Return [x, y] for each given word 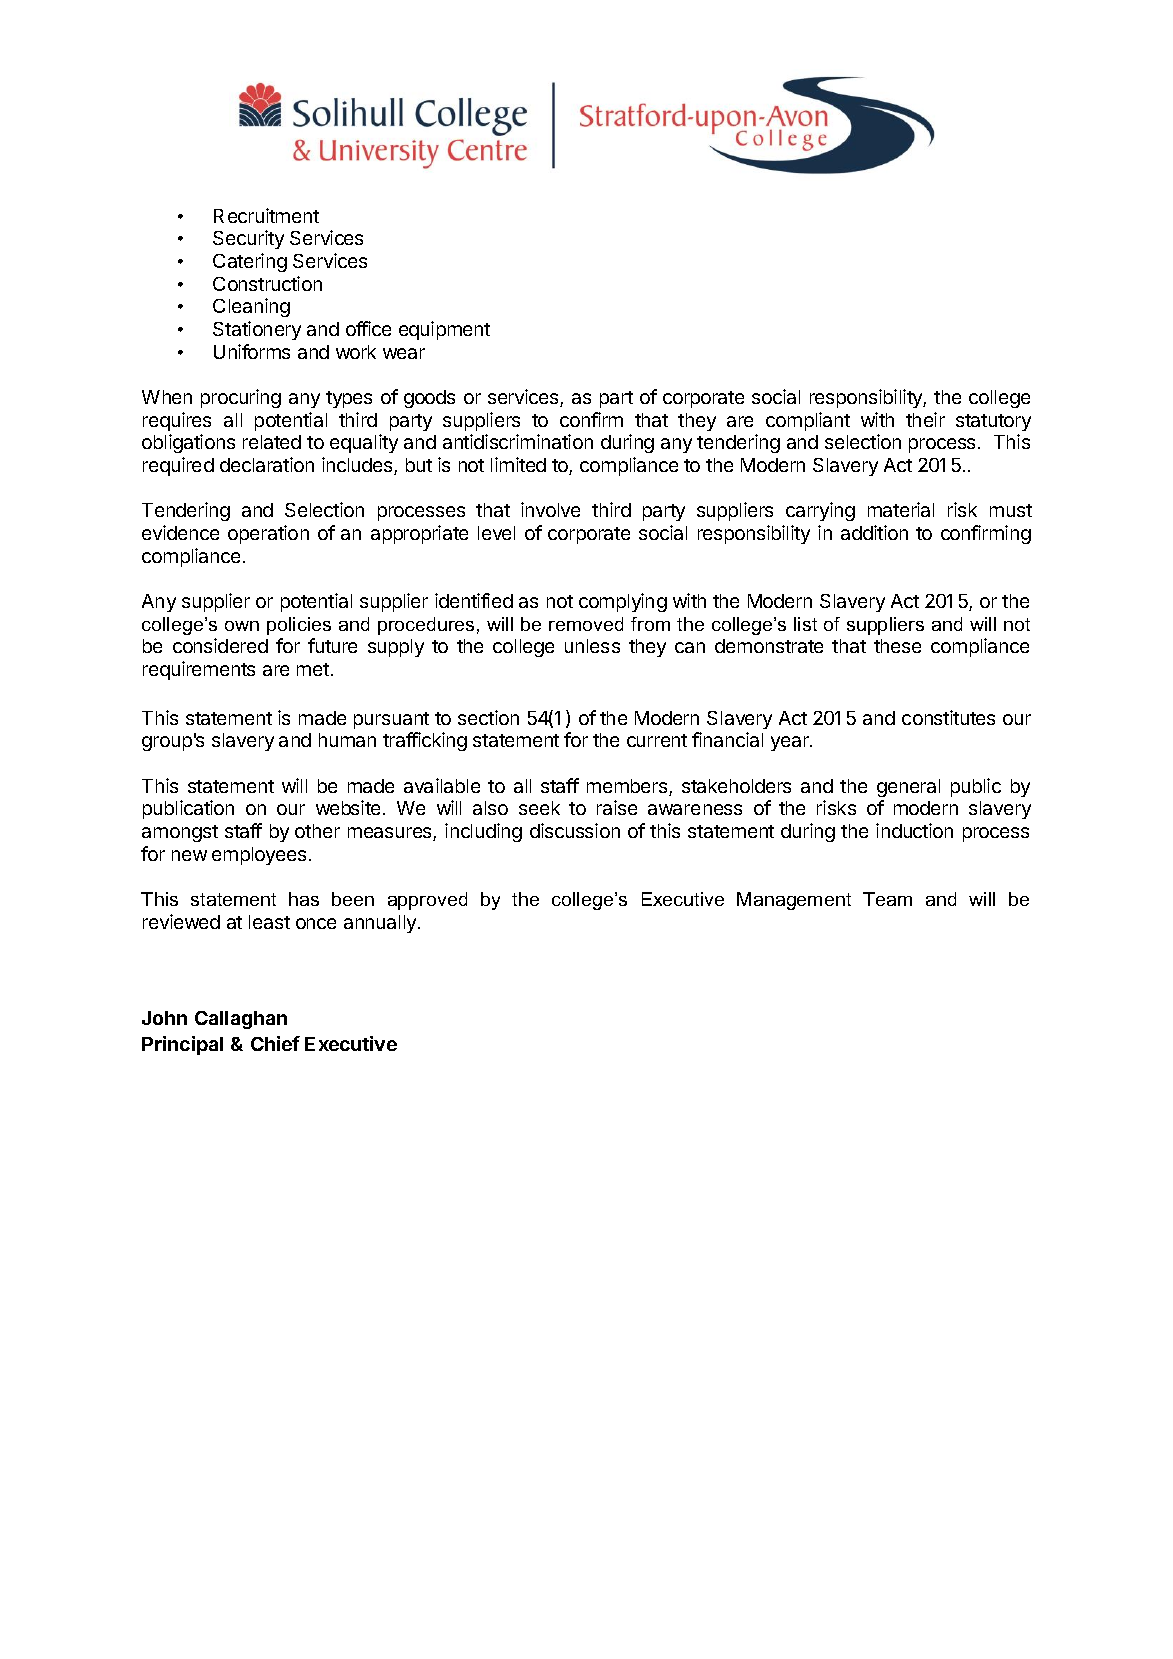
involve [550, 509]
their [925, 419]
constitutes [948, 717]
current [657, 740]
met [313, 669]
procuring [241, 398]
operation [268, 534]
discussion [575, 830]
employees [259, 856]
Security [248, 239]
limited [518, 464]
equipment [444, 330]
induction [914, 830]
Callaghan [241, 1020]
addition [874, 532]
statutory [993, 422]
